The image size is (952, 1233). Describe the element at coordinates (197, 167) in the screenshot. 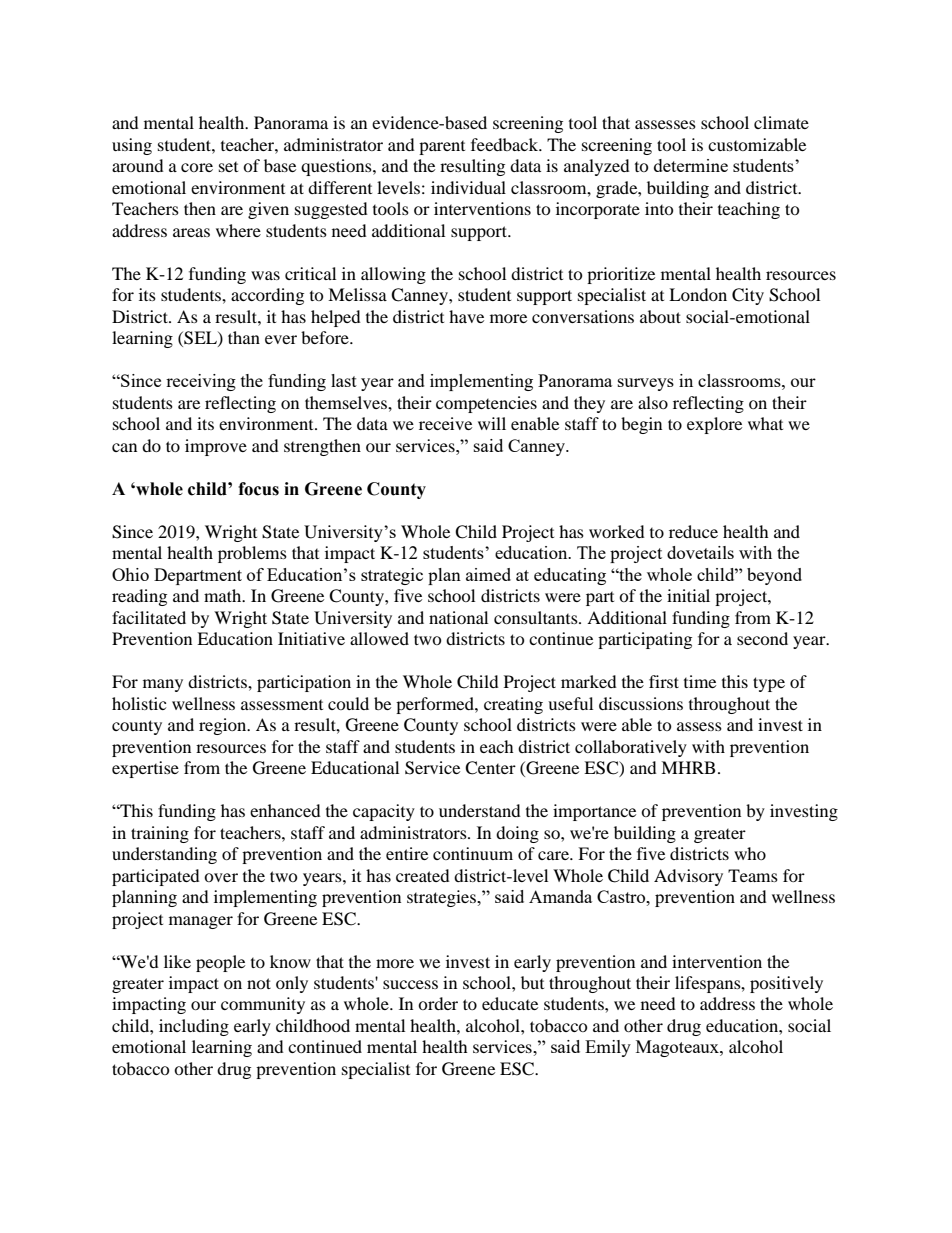

I see `core` at that location.
